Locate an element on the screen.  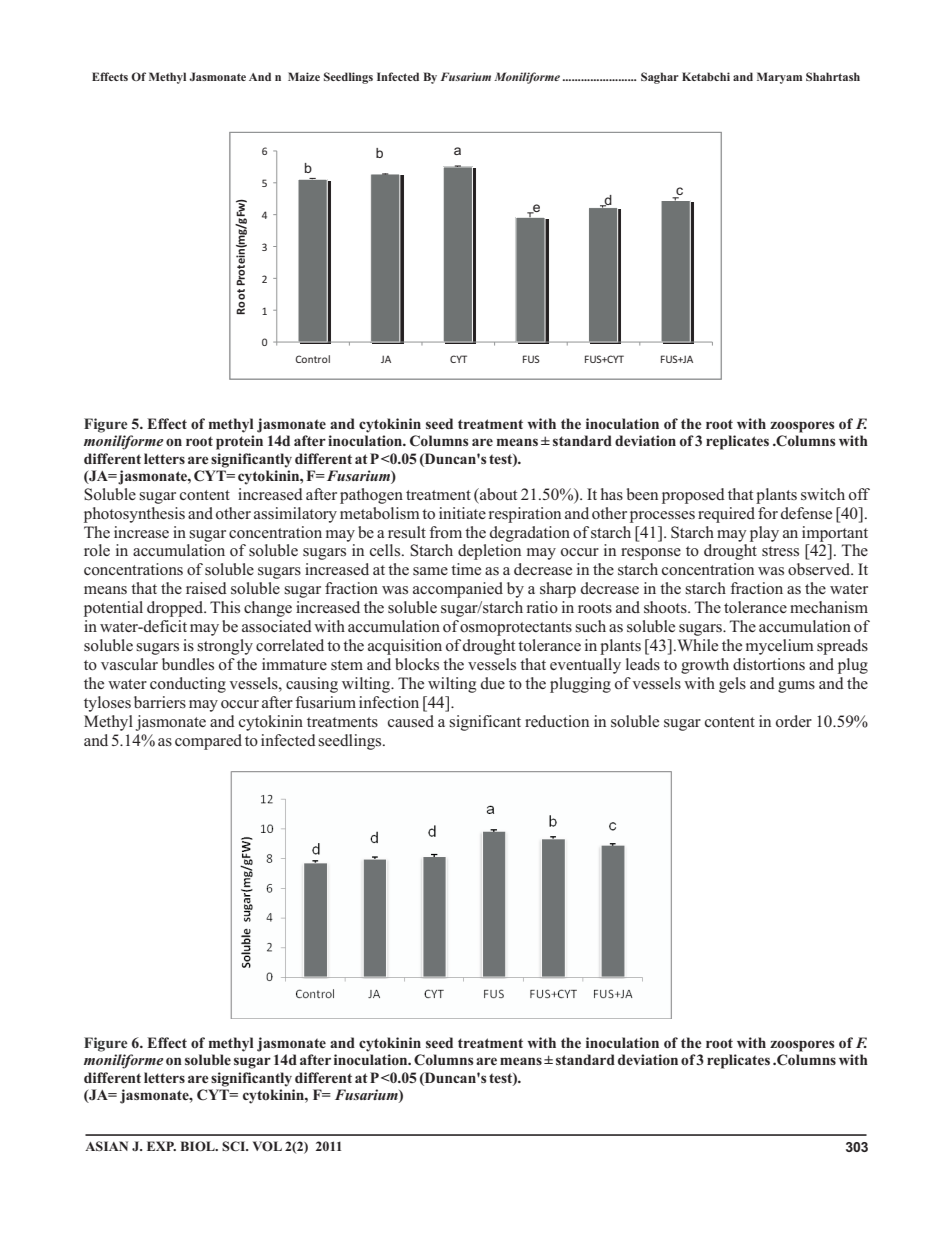
Maryam is located at coordinates (779, 78).
